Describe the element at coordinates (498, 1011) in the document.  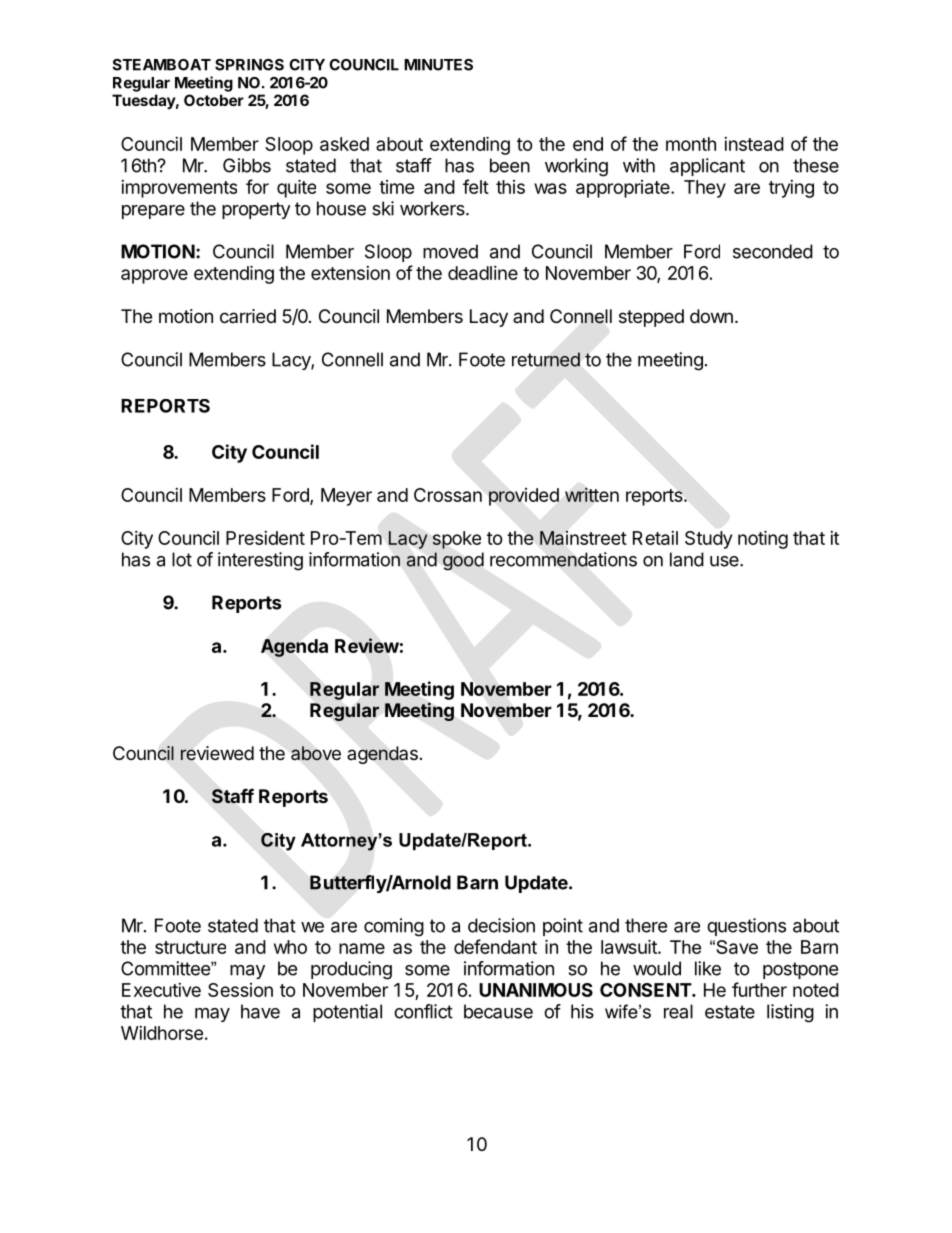
I see `because` at that location.
